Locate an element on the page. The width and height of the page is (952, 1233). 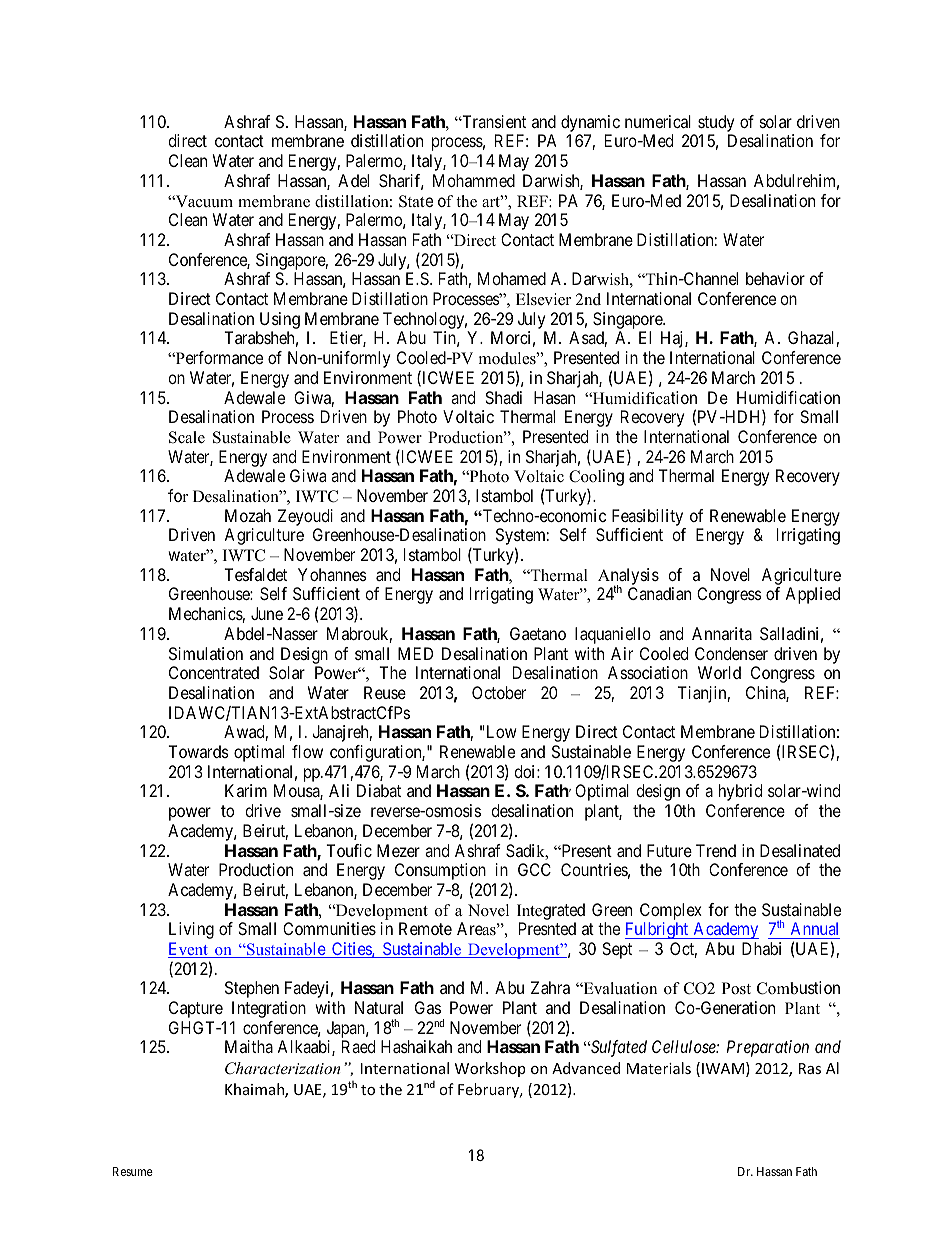
Mohammed is located at coordinates (474, 180).
